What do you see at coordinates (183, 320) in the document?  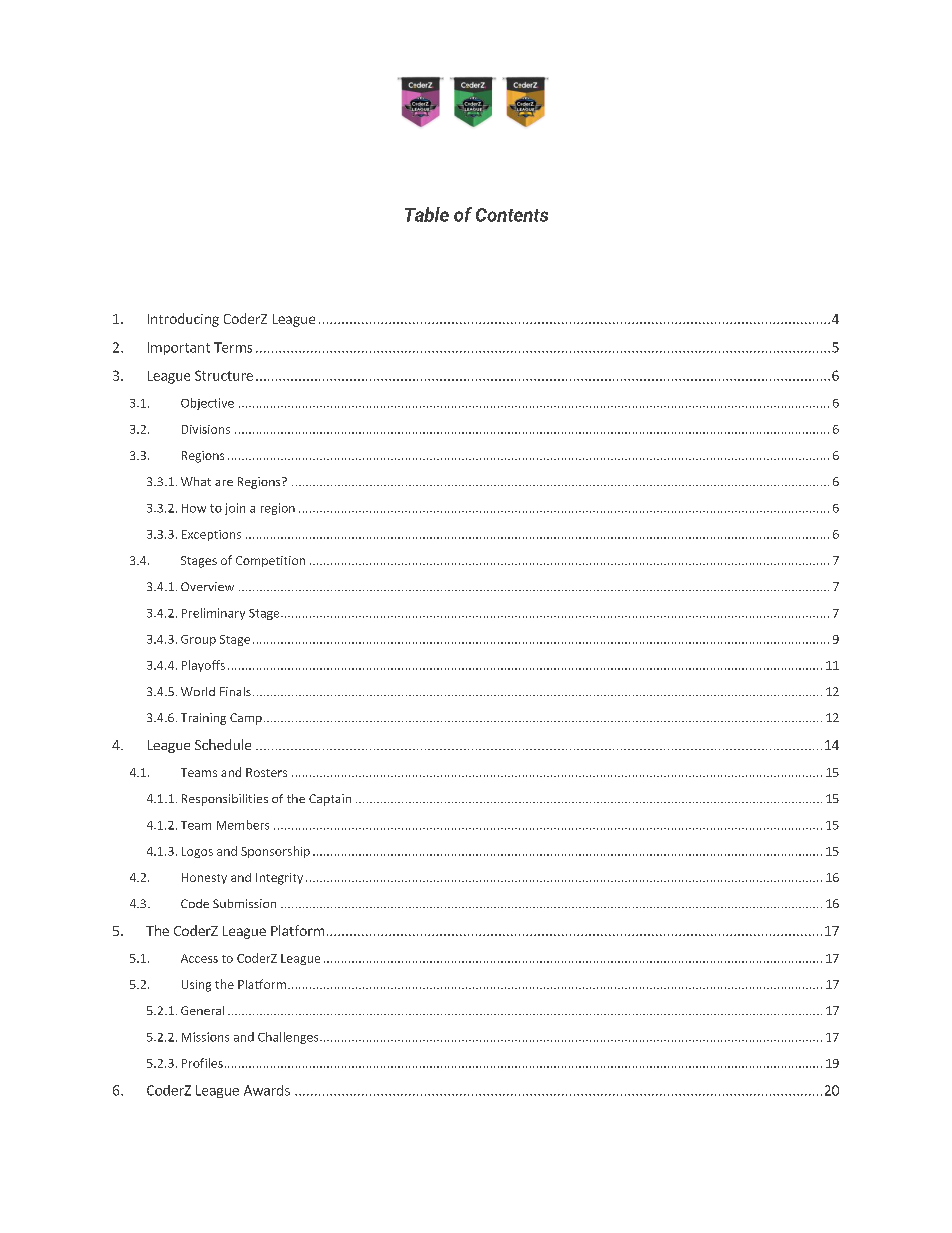 I see `Introducing` at bounding box center [183, 320].
